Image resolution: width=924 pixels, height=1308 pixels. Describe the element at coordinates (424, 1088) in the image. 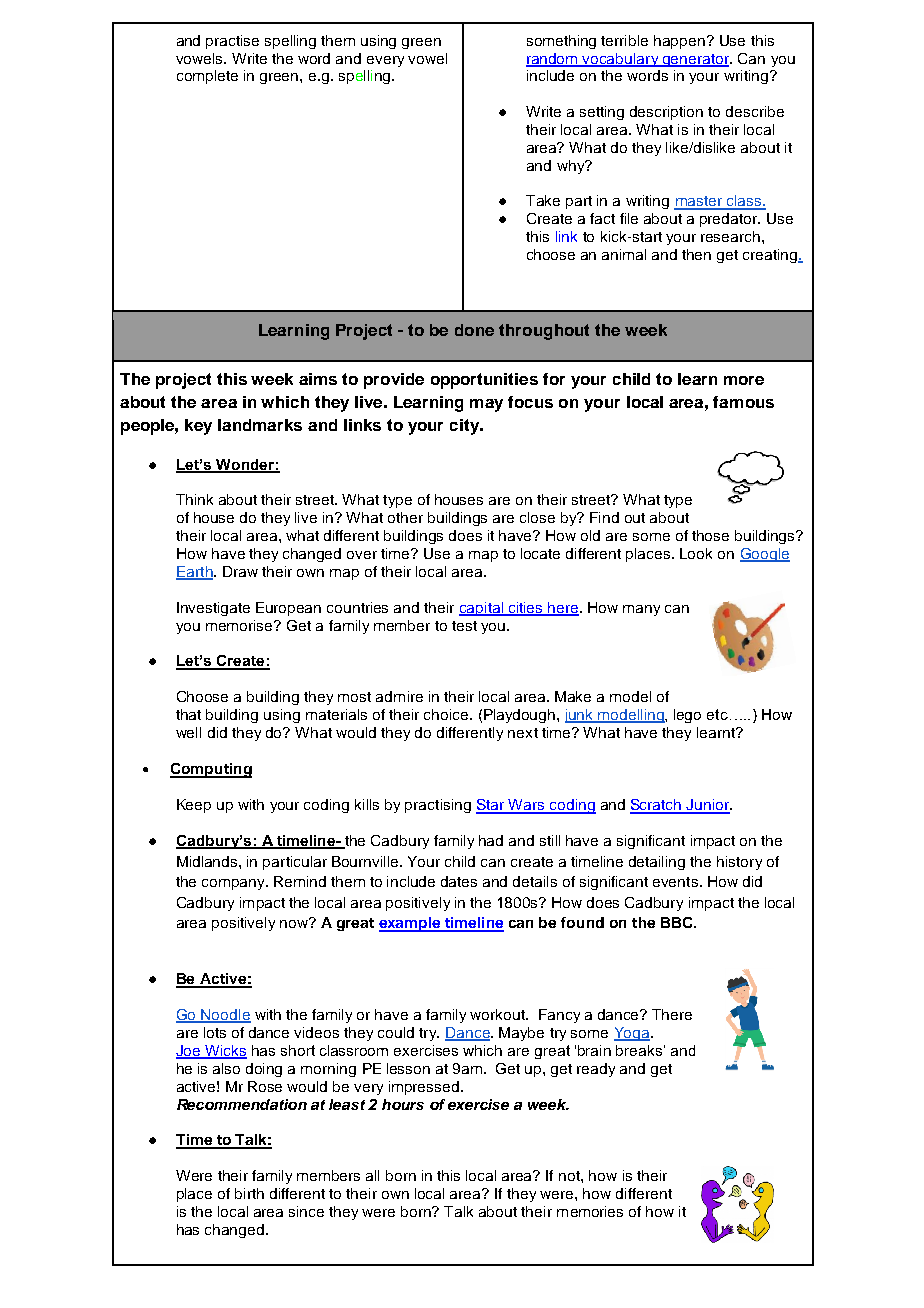

I see `impressed` at that location.
